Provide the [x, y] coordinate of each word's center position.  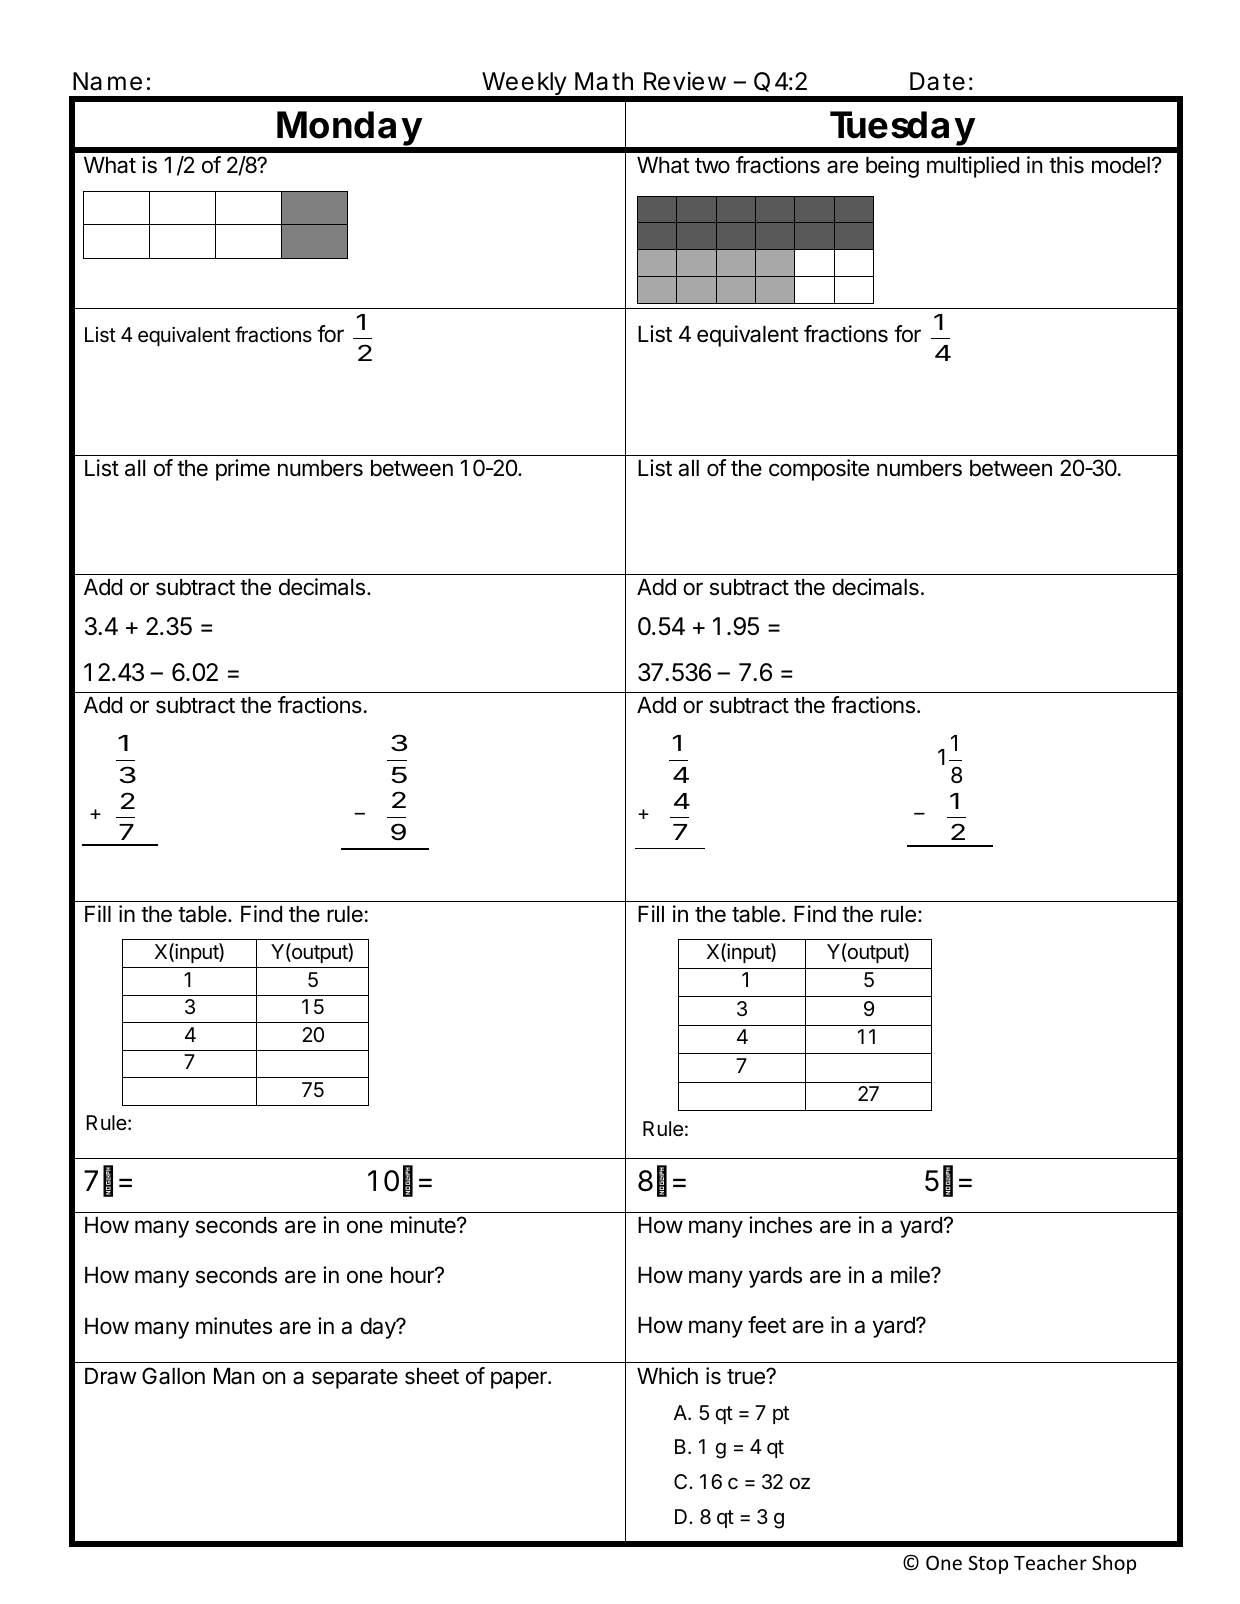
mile [911, 1275]
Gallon [173, 1376]
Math [604, 81]
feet [767, 1325]
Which [667, 1375]
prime [243, 470]
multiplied [973, 167]
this [1066, 165]
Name [107, 81]
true [747, 1377]
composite [819, 470]
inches [780, 1225]
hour [413, 1275]
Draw [111, 1376]
